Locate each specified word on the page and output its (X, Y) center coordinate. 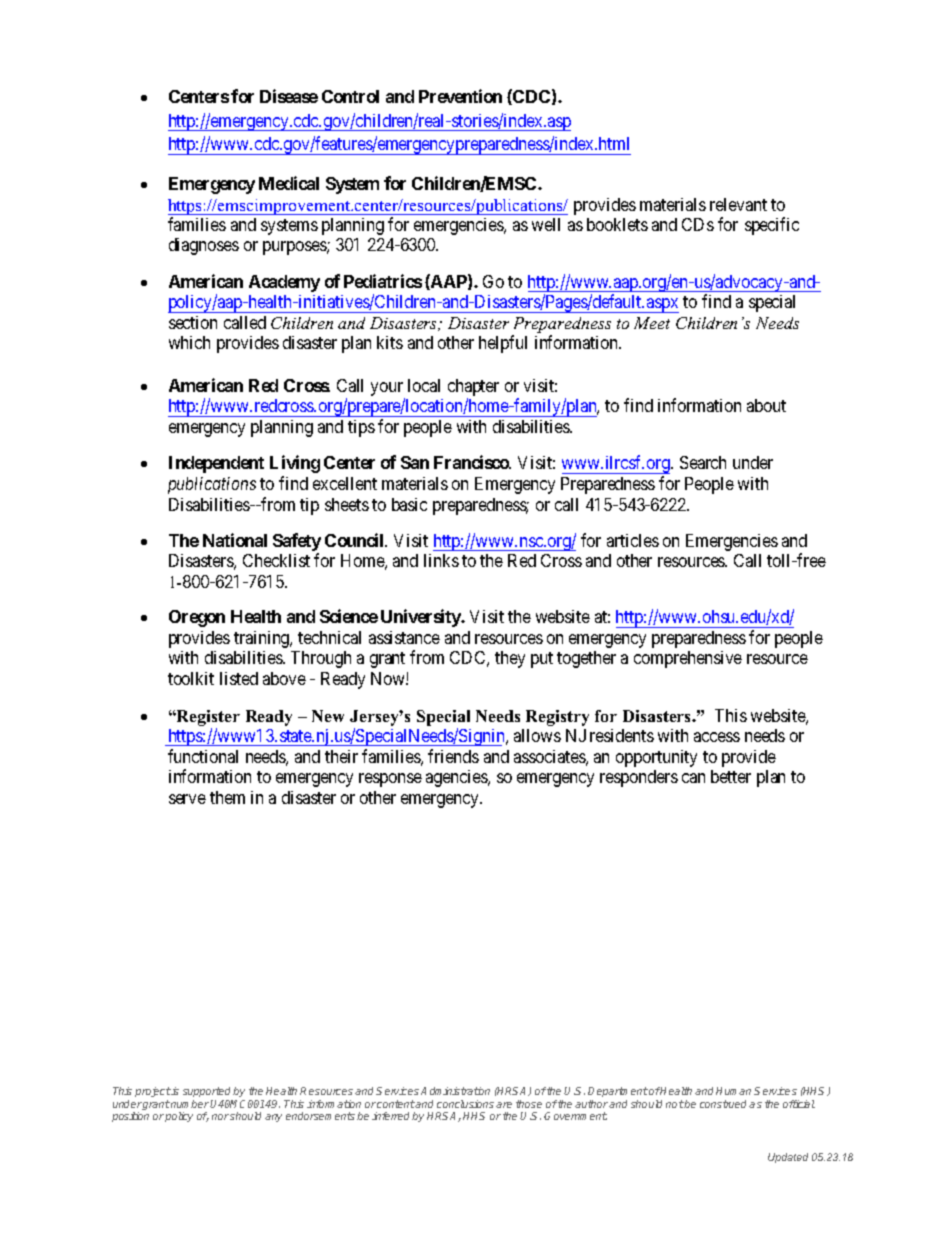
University (422, 618)
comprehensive (688, 659)
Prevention (460, 96)
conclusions (465, 1104)
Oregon (197, 618)
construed (725, 1104)
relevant (738, 204)
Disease (289, 96)
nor (220, 1117)
